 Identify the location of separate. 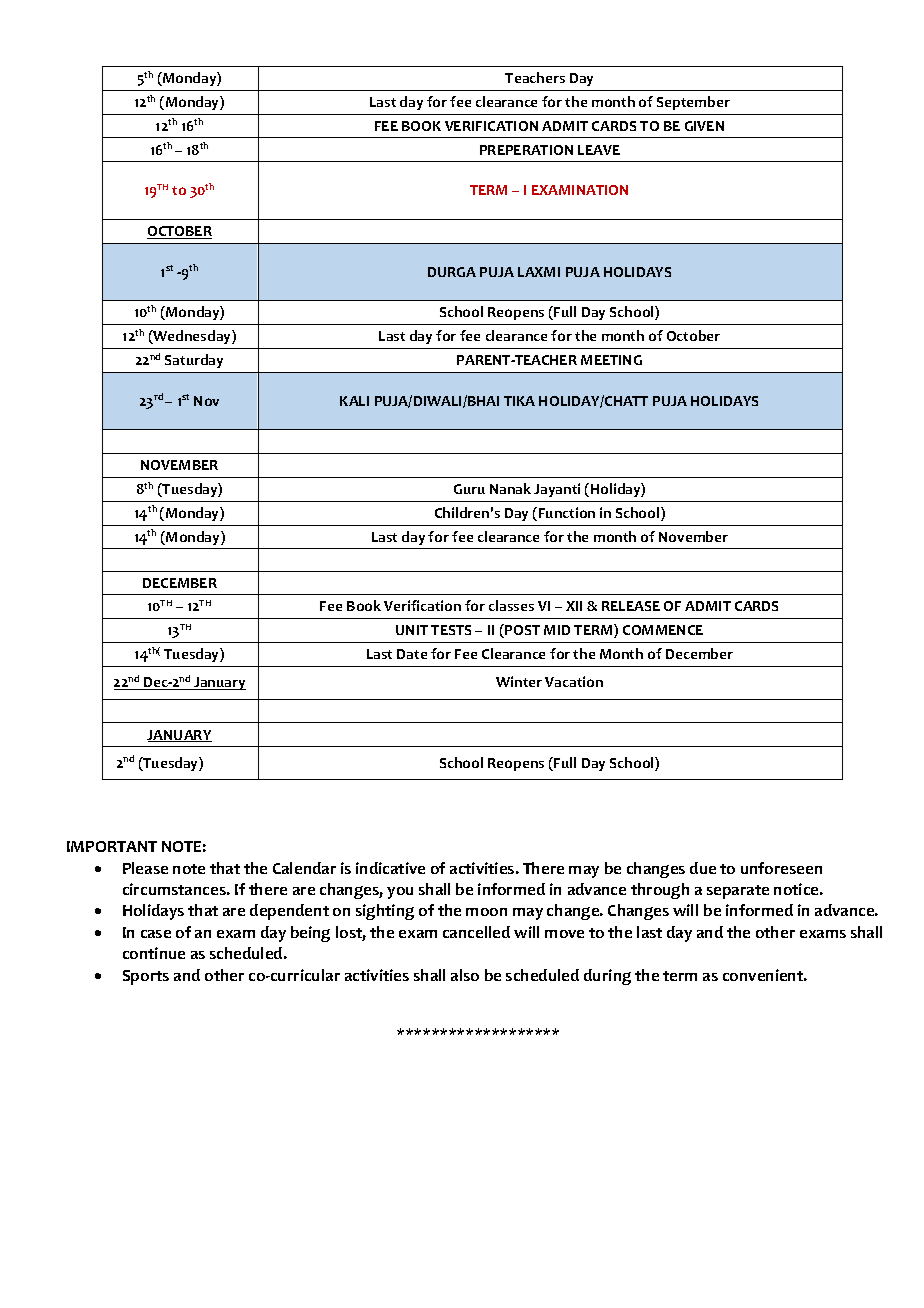
(738, 892).
